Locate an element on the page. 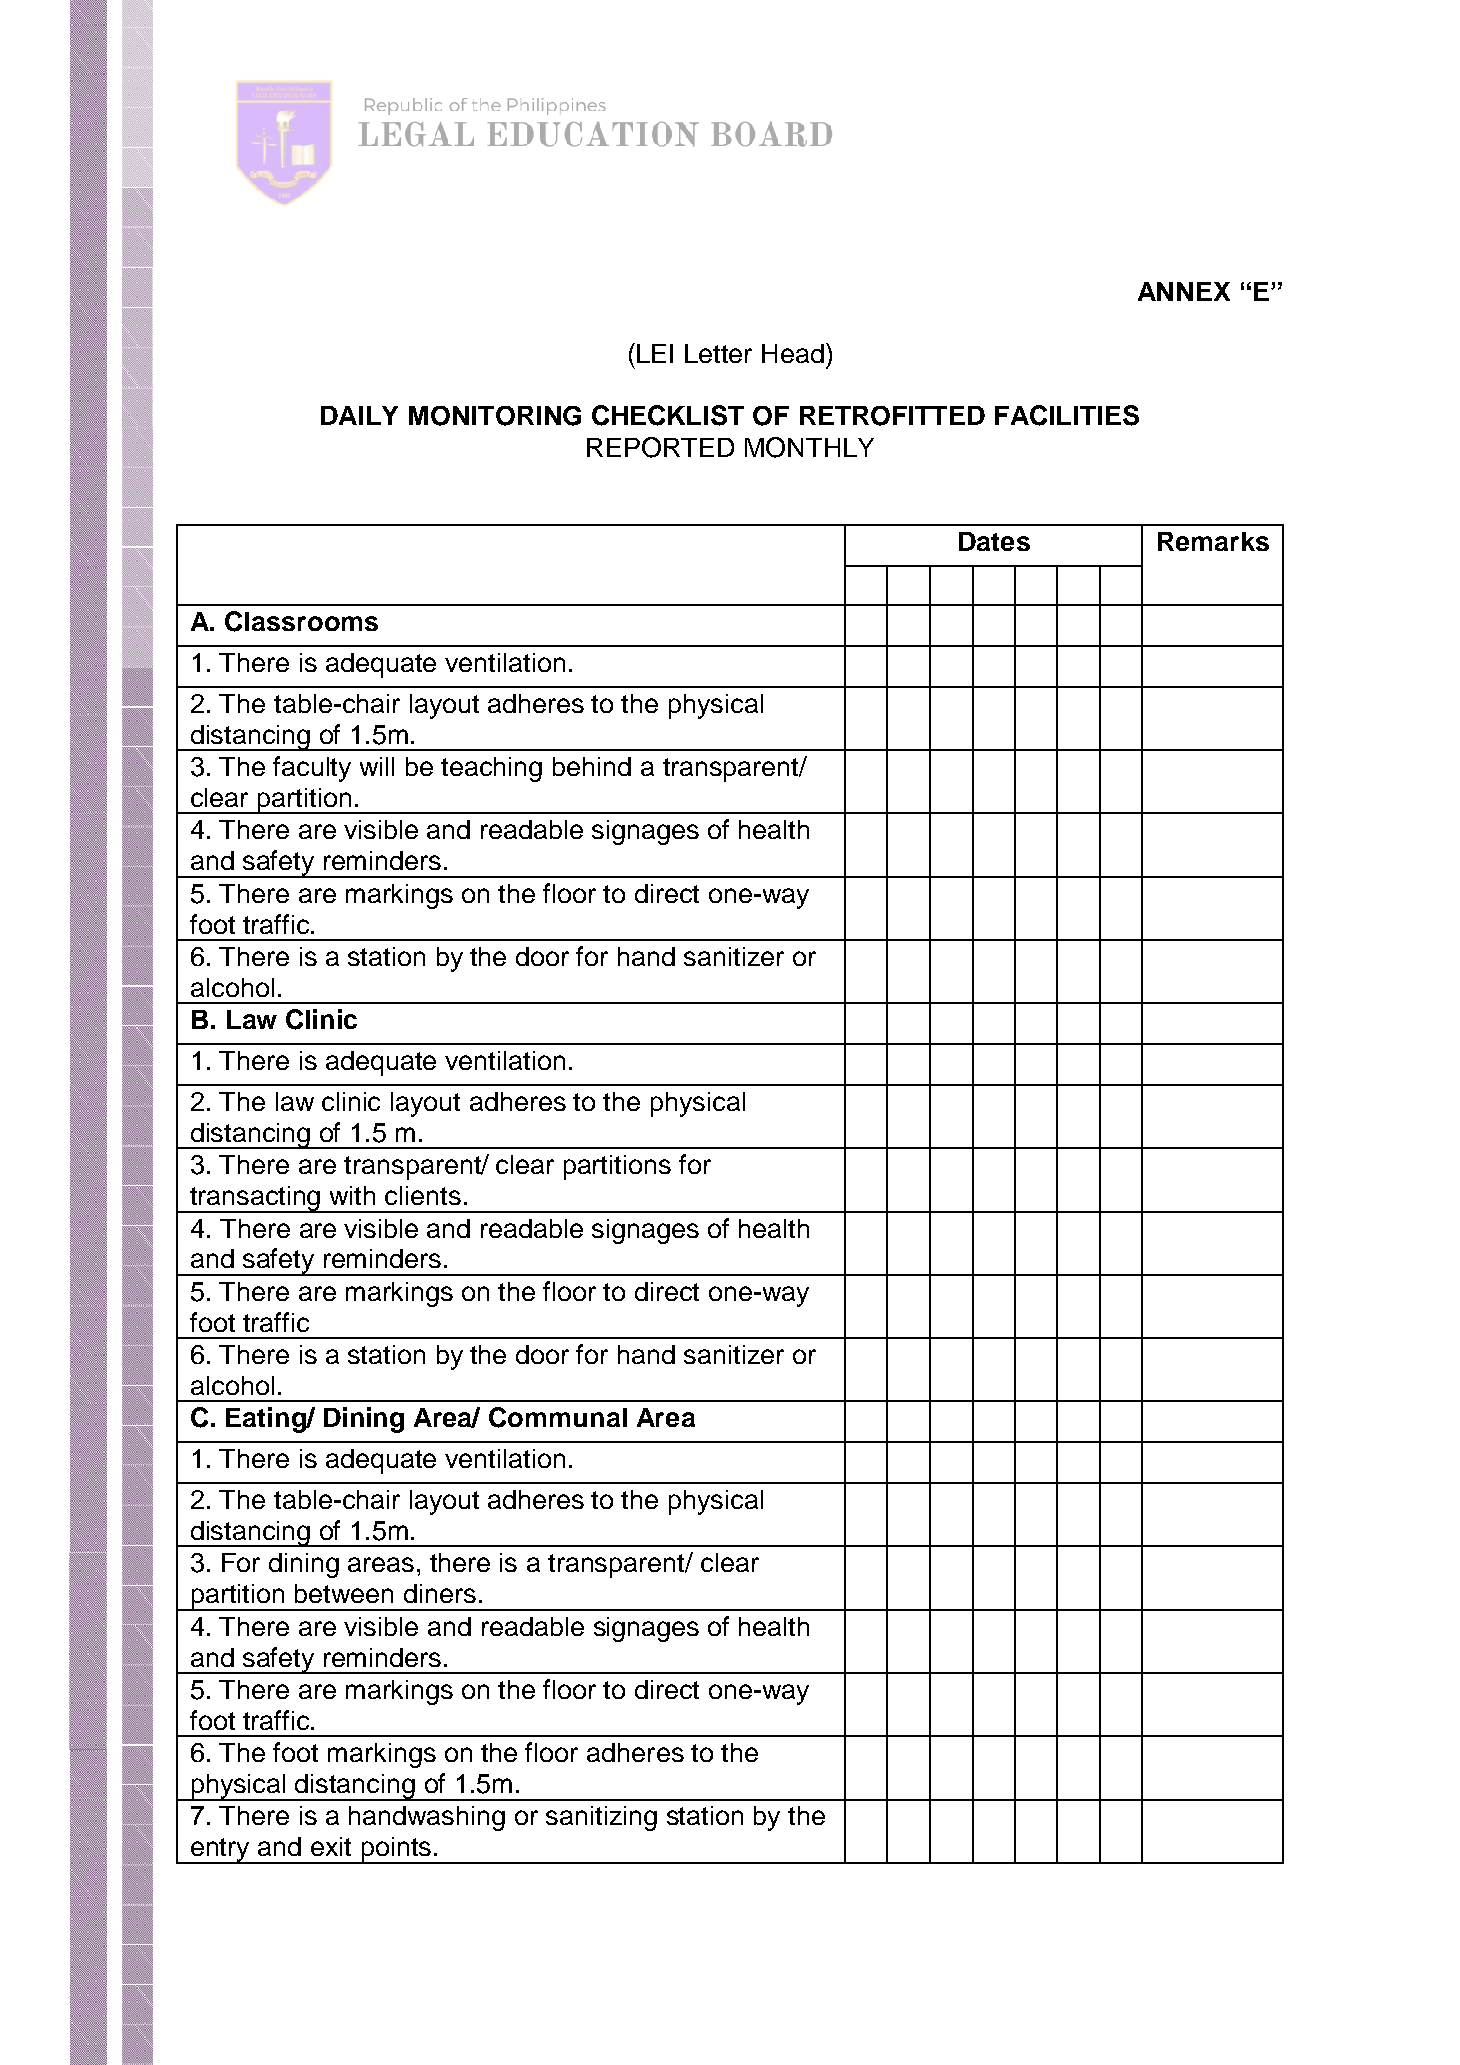  behind is located at coordinates (592, 766).
